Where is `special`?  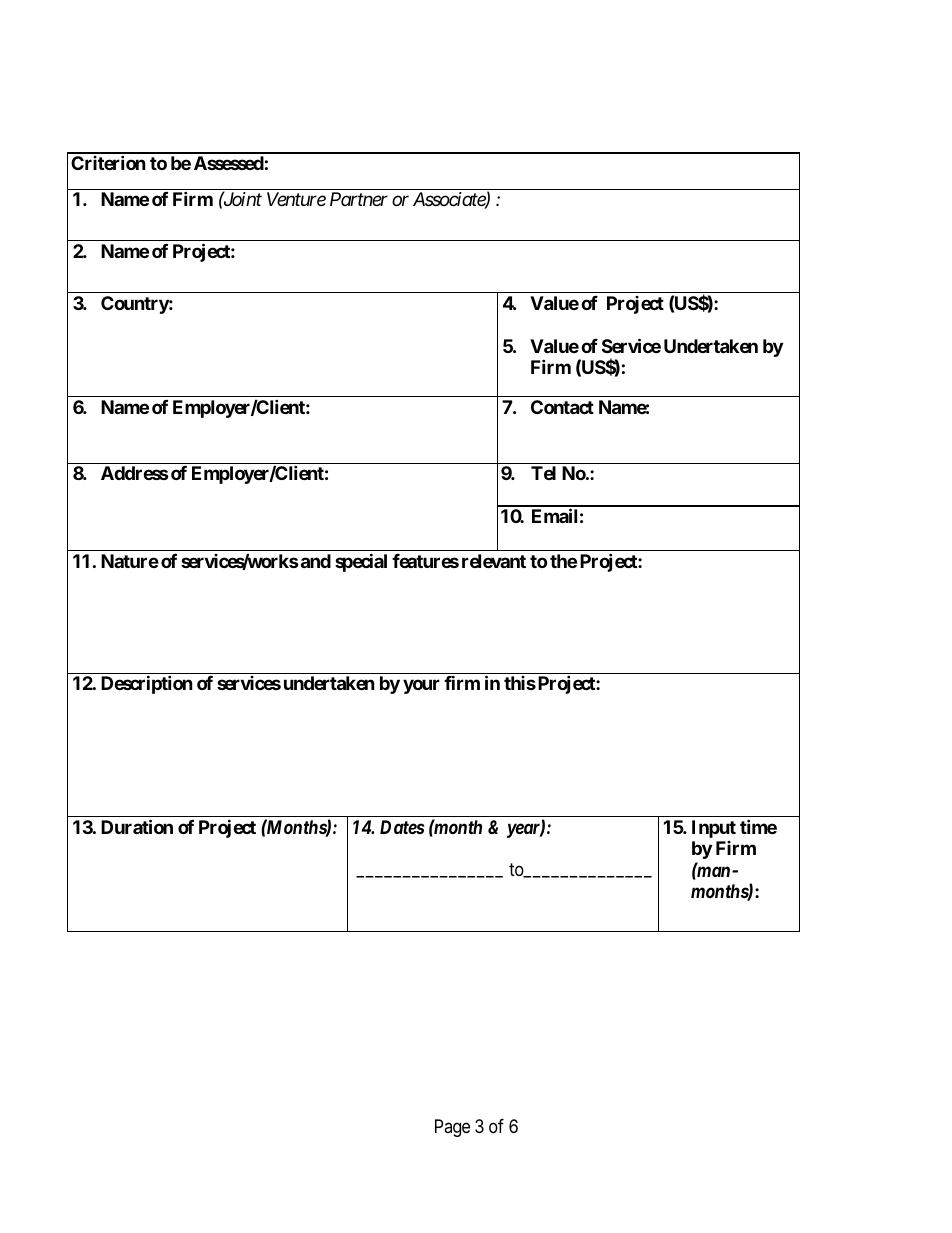
special is located at coordinates (361, 562).
